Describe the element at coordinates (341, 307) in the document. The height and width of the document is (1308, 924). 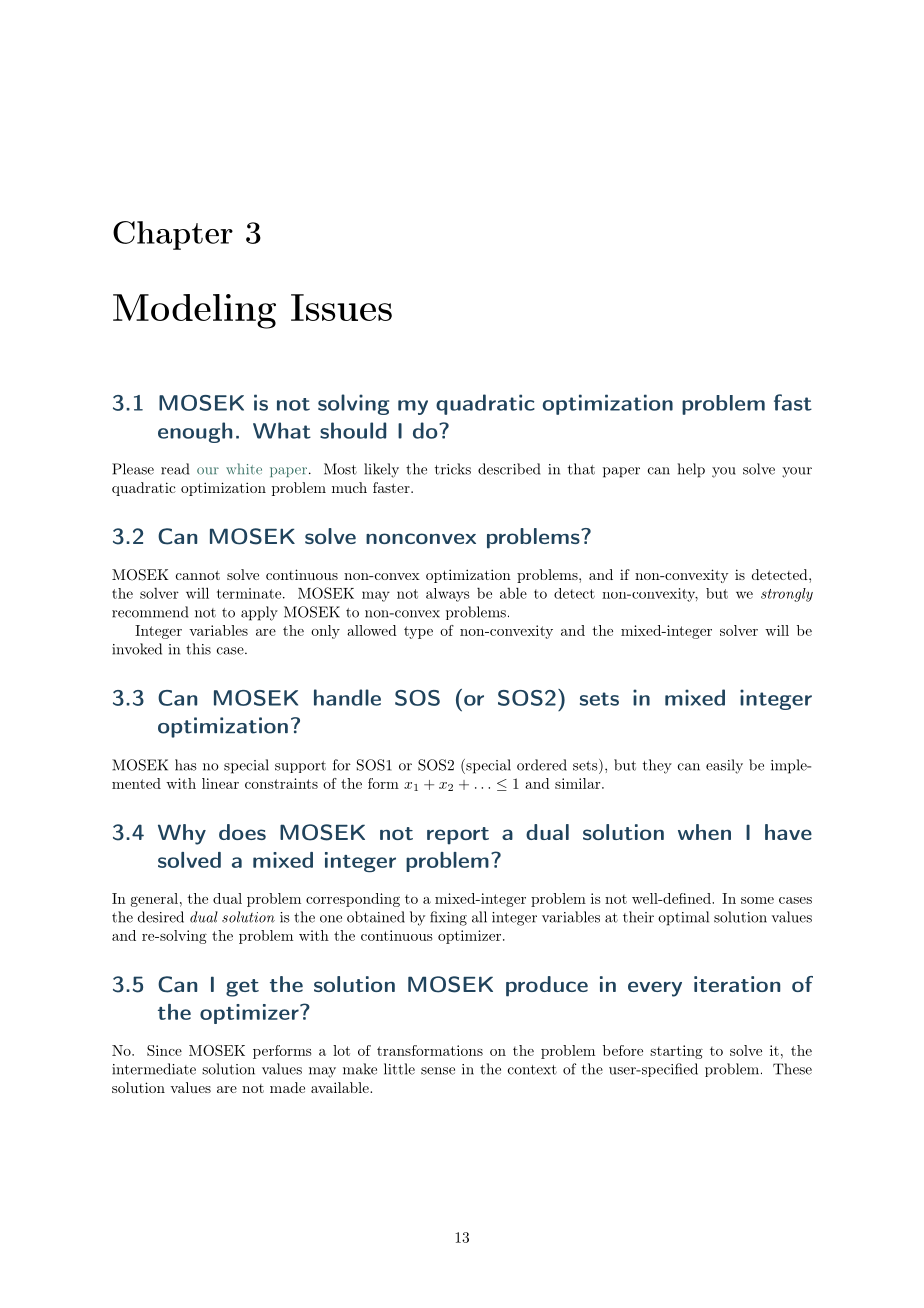
I see `Issues` at that location.
